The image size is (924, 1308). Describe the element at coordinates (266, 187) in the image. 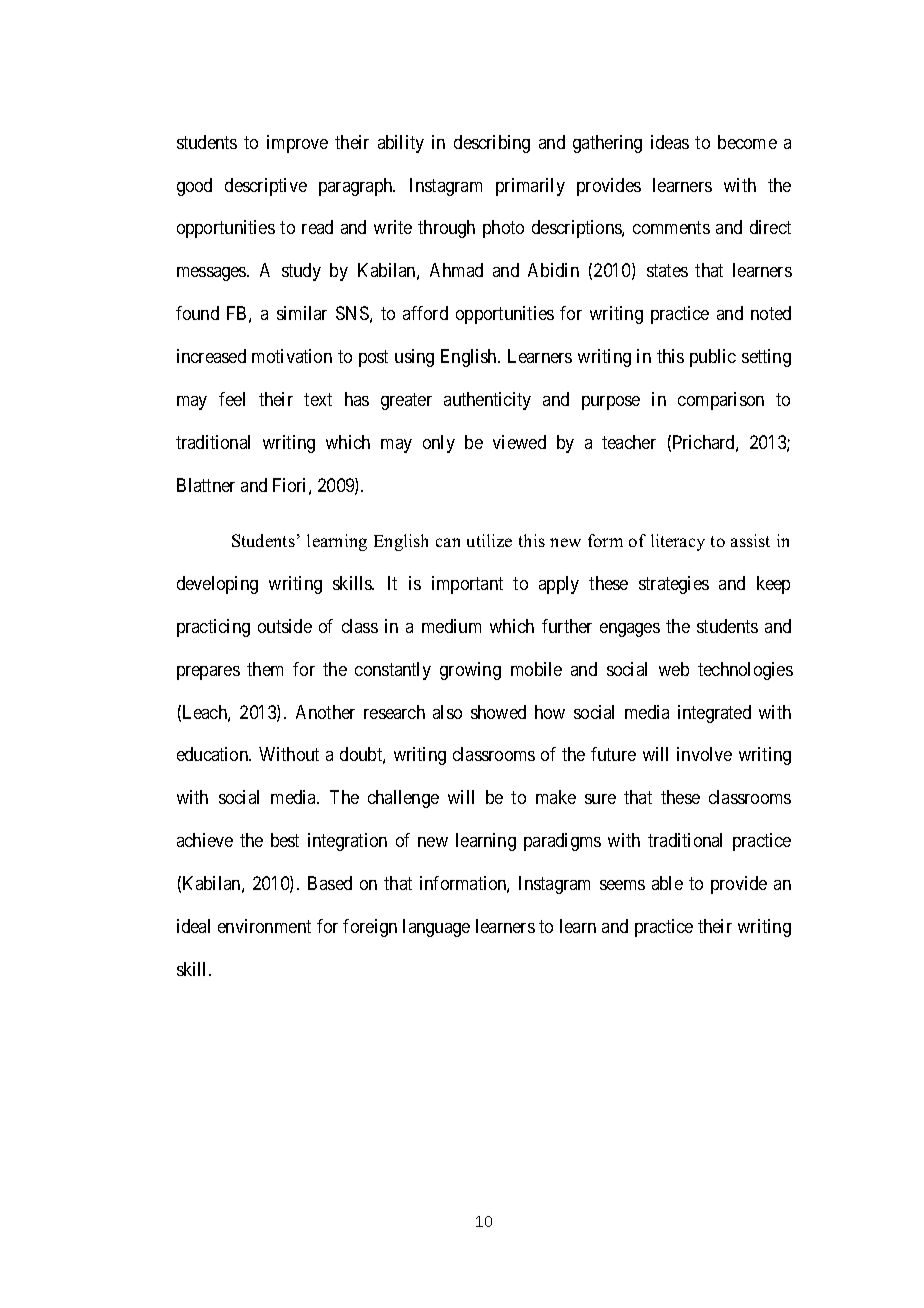

I see `descriptive` at that location.
